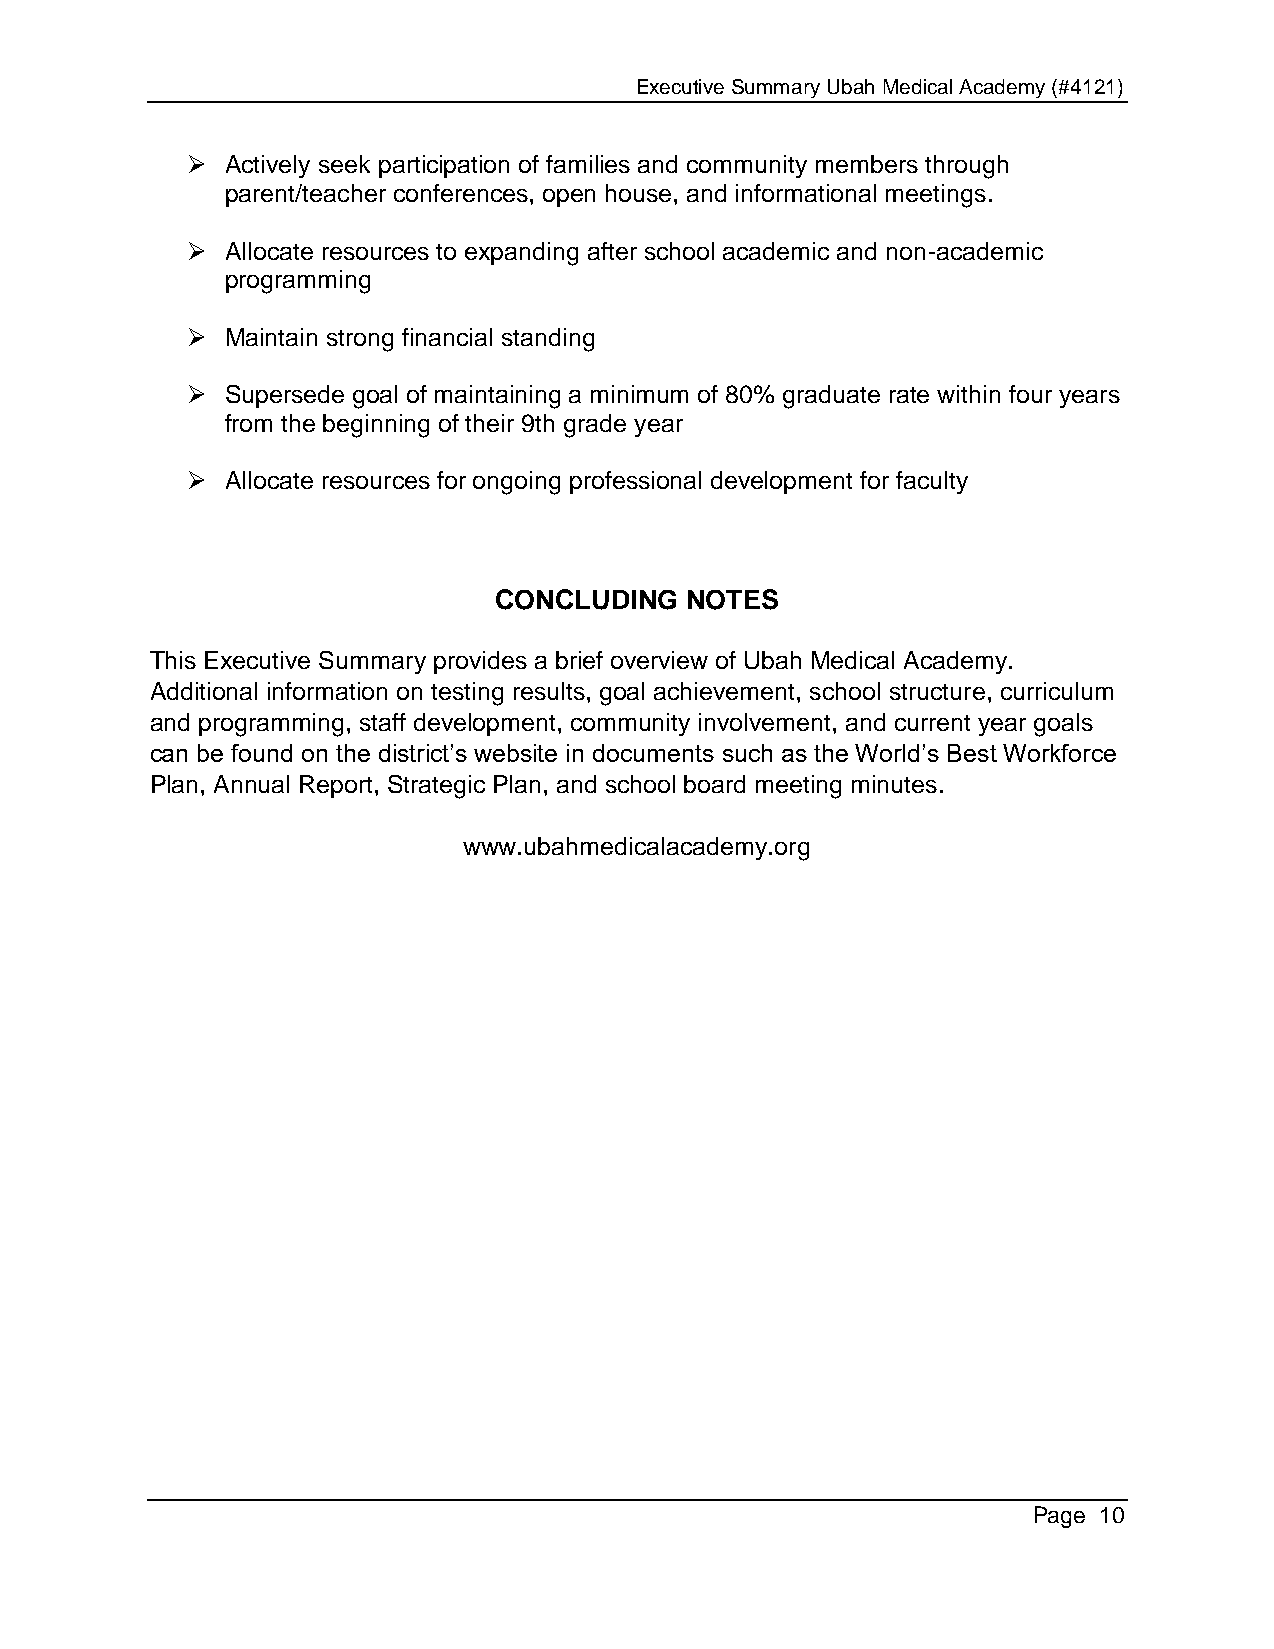  Describe the element at coordinates (894, 784) in the document. I see `minutes` at that location.
